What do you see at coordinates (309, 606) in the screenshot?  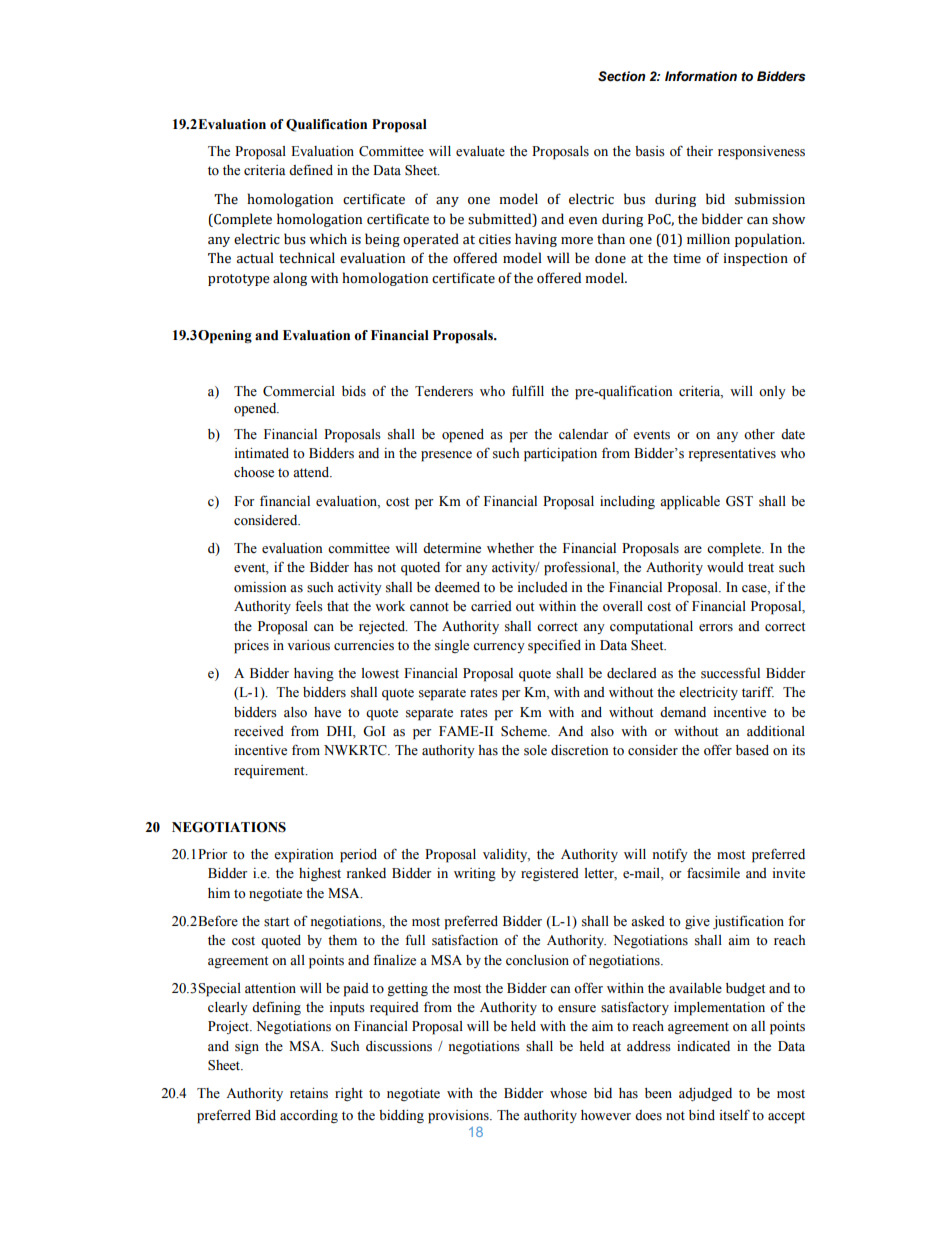 I see `feels` at bounding box center [309, 606].
